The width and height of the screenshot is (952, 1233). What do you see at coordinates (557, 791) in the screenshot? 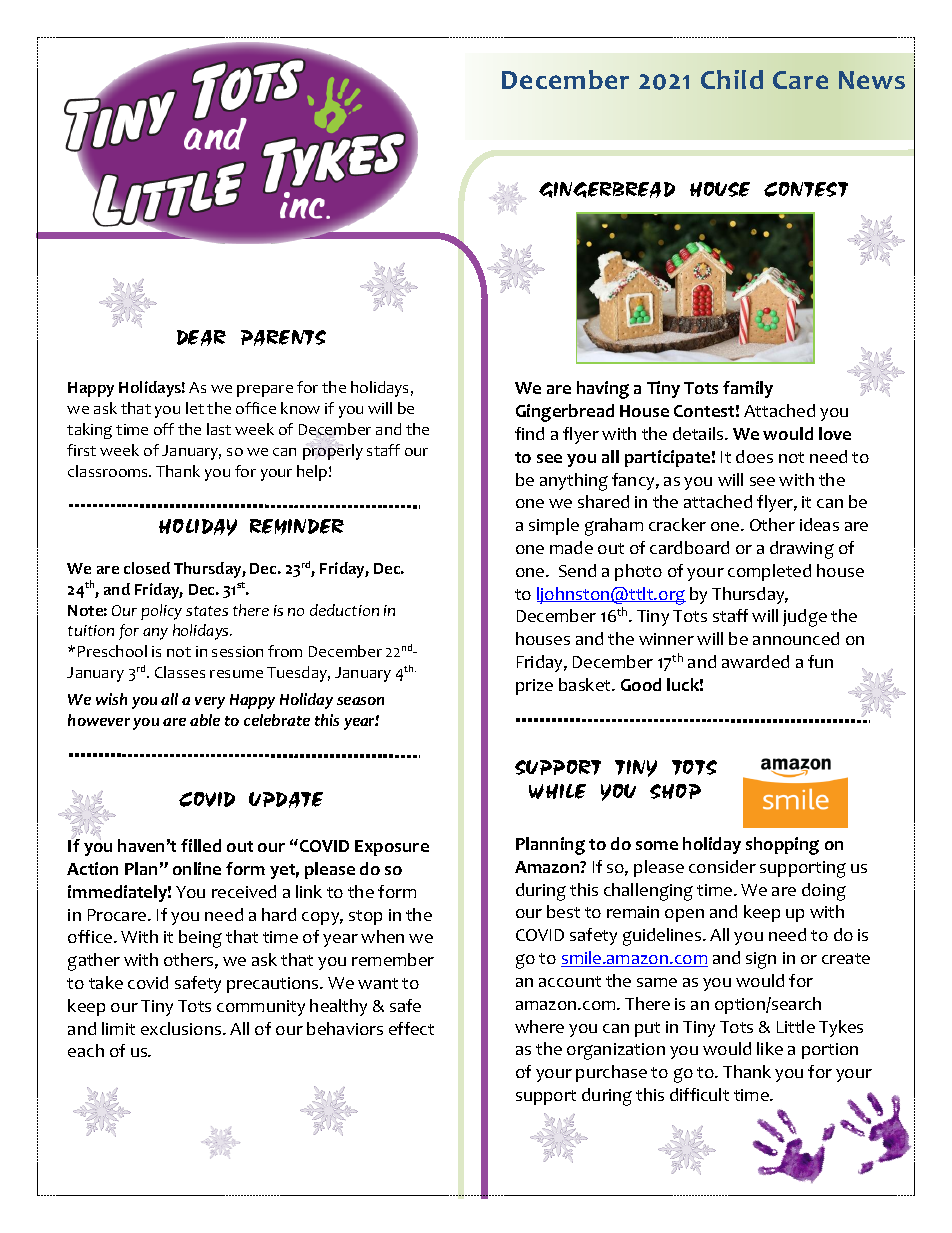
I see `WHILE` at bounding box center [557, 791].
